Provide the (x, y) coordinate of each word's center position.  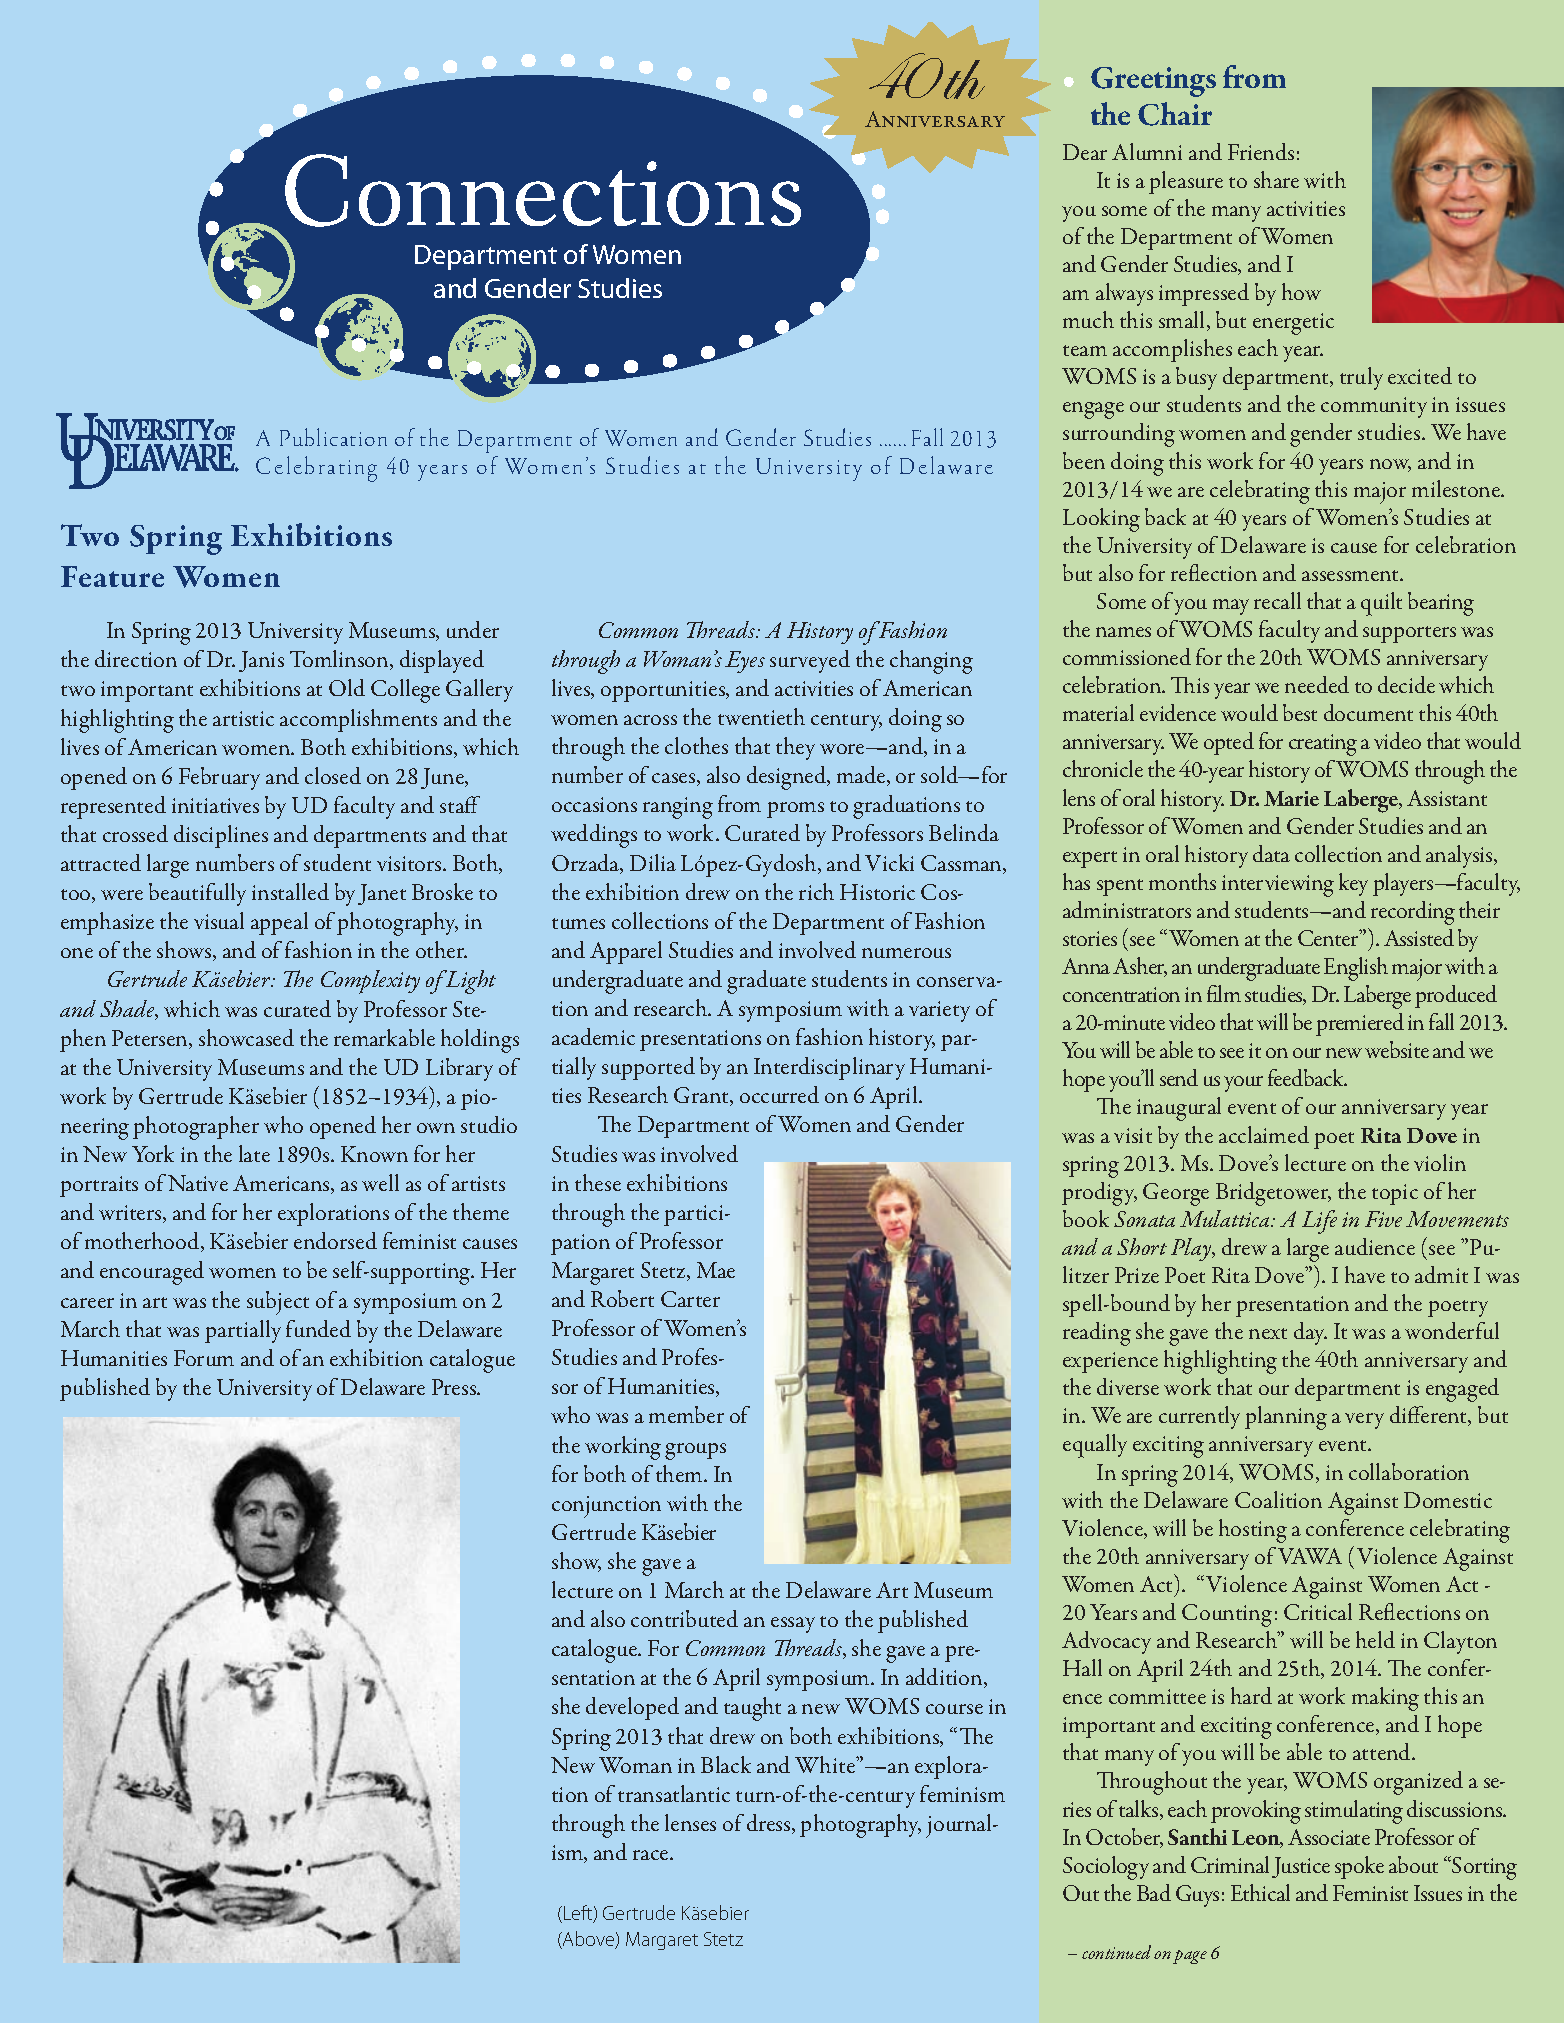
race (652, 1855)
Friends (1261, 151)
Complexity (370, 982)
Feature (112, 576)
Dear (1085, 152)
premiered (1360, 1024)
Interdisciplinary (829, 1068)
